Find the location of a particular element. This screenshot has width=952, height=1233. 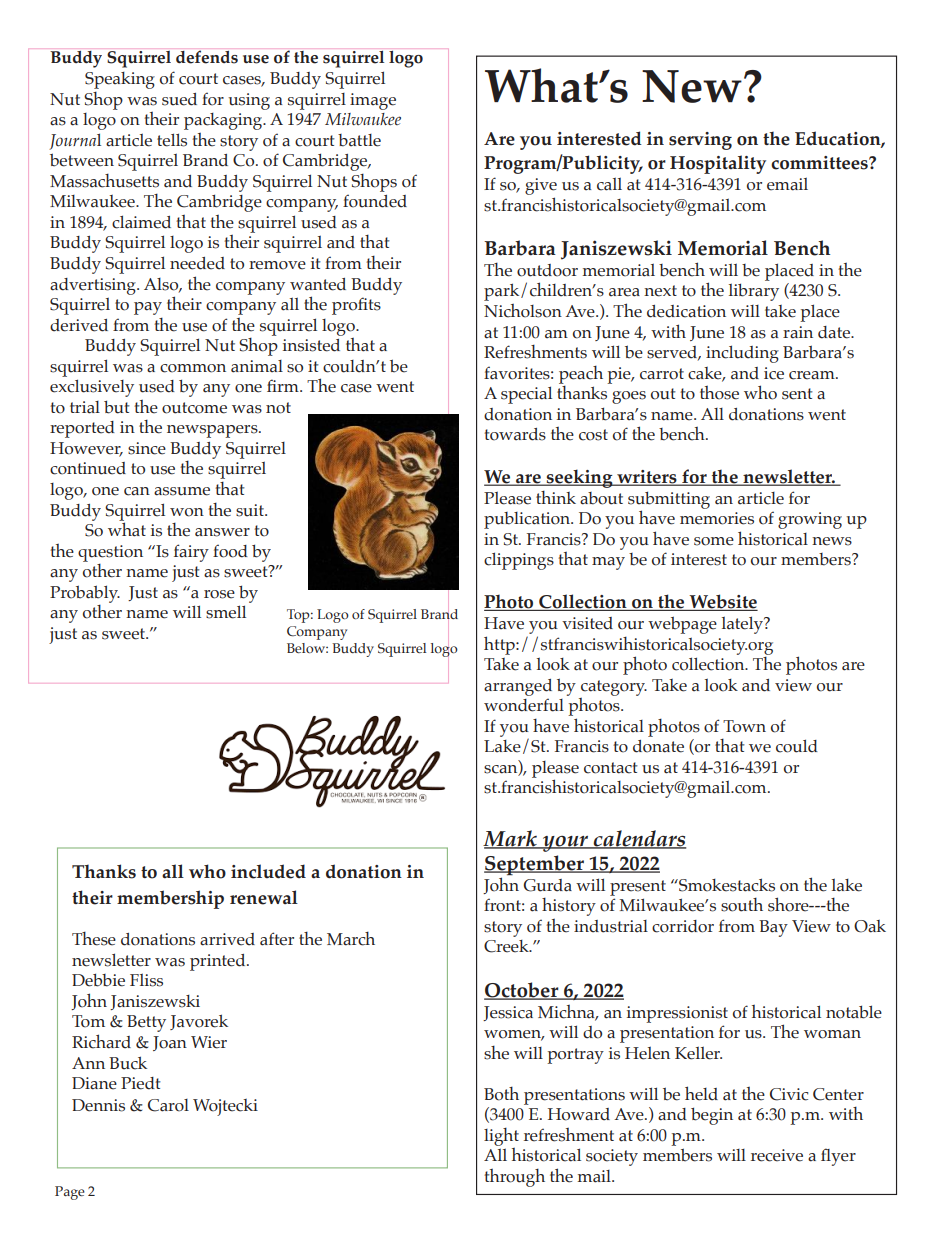

light is located at coordinates (501, 1137).
